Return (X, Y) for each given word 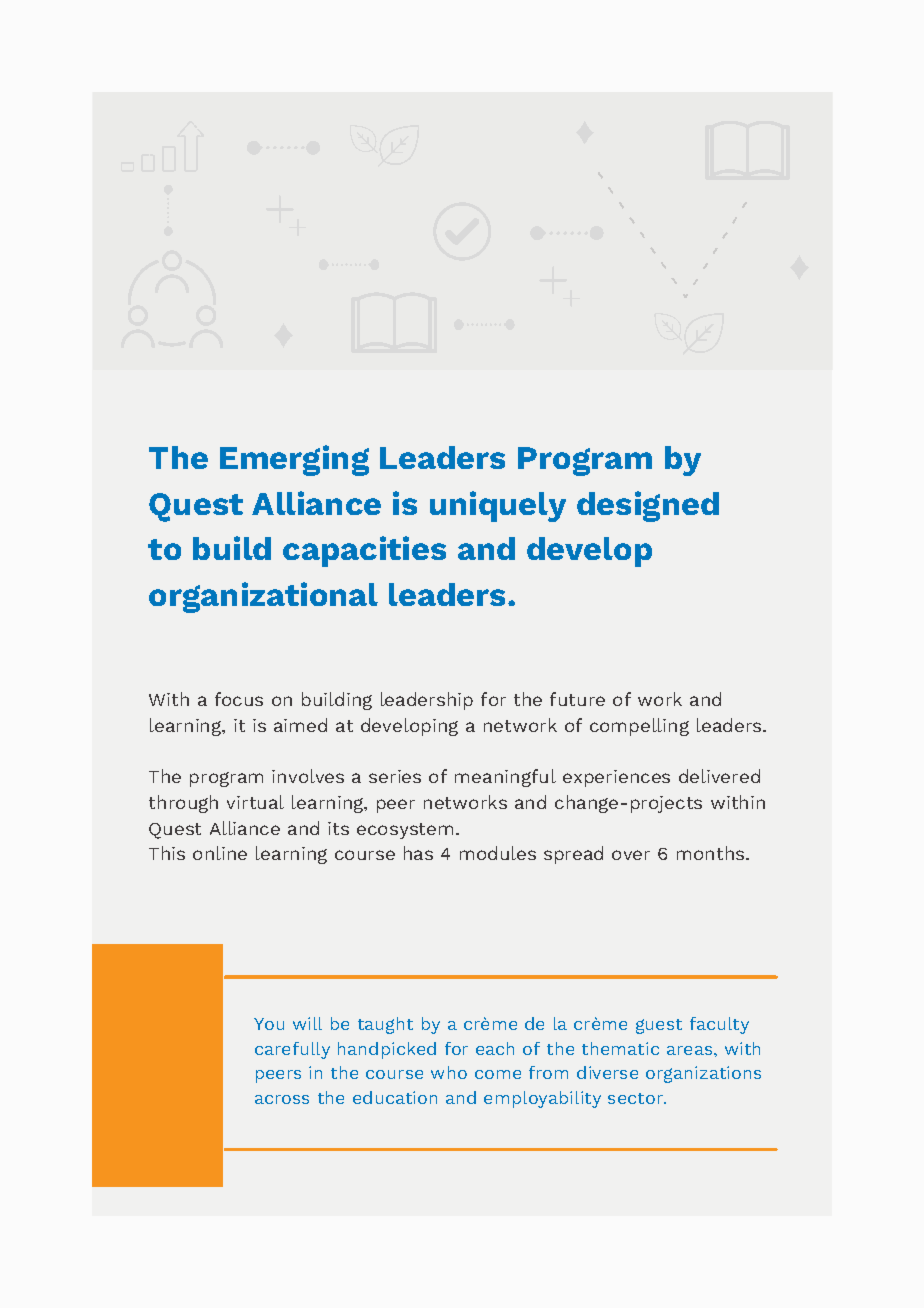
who (449, 1072)
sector (636, 1098)
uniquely (498, 506)
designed (648, 506)
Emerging (294, 460)
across (282, 1099)
